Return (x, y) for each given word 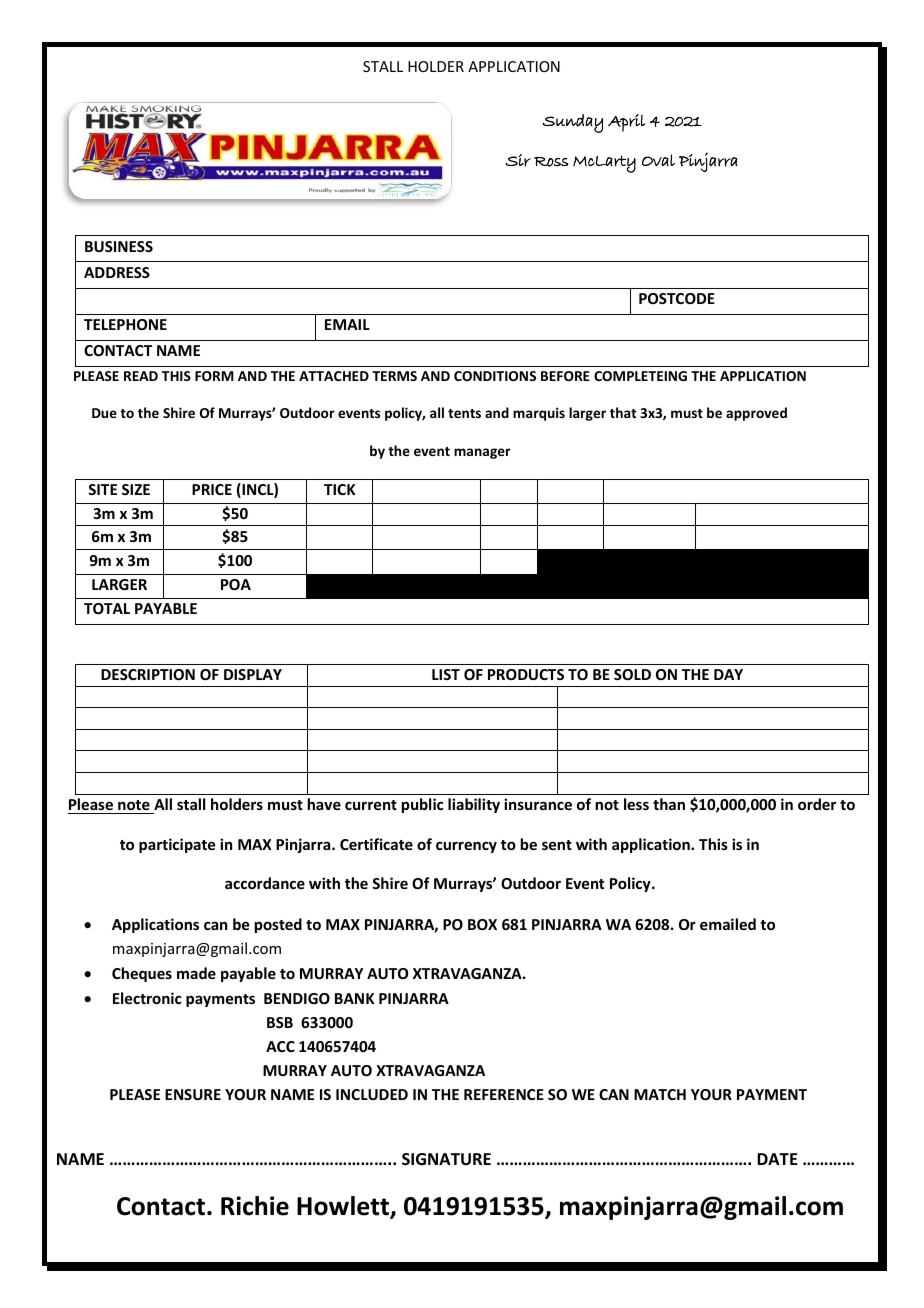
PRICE (212, 489)
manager (482, 453)
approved (756, 414)
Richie (255, 1206)
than (669, 804)
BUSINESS (119, 246)
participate (177, 845)
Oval (658, 160)
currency (466, 847)
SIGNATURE (446, 1159)
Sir (518, 160)
